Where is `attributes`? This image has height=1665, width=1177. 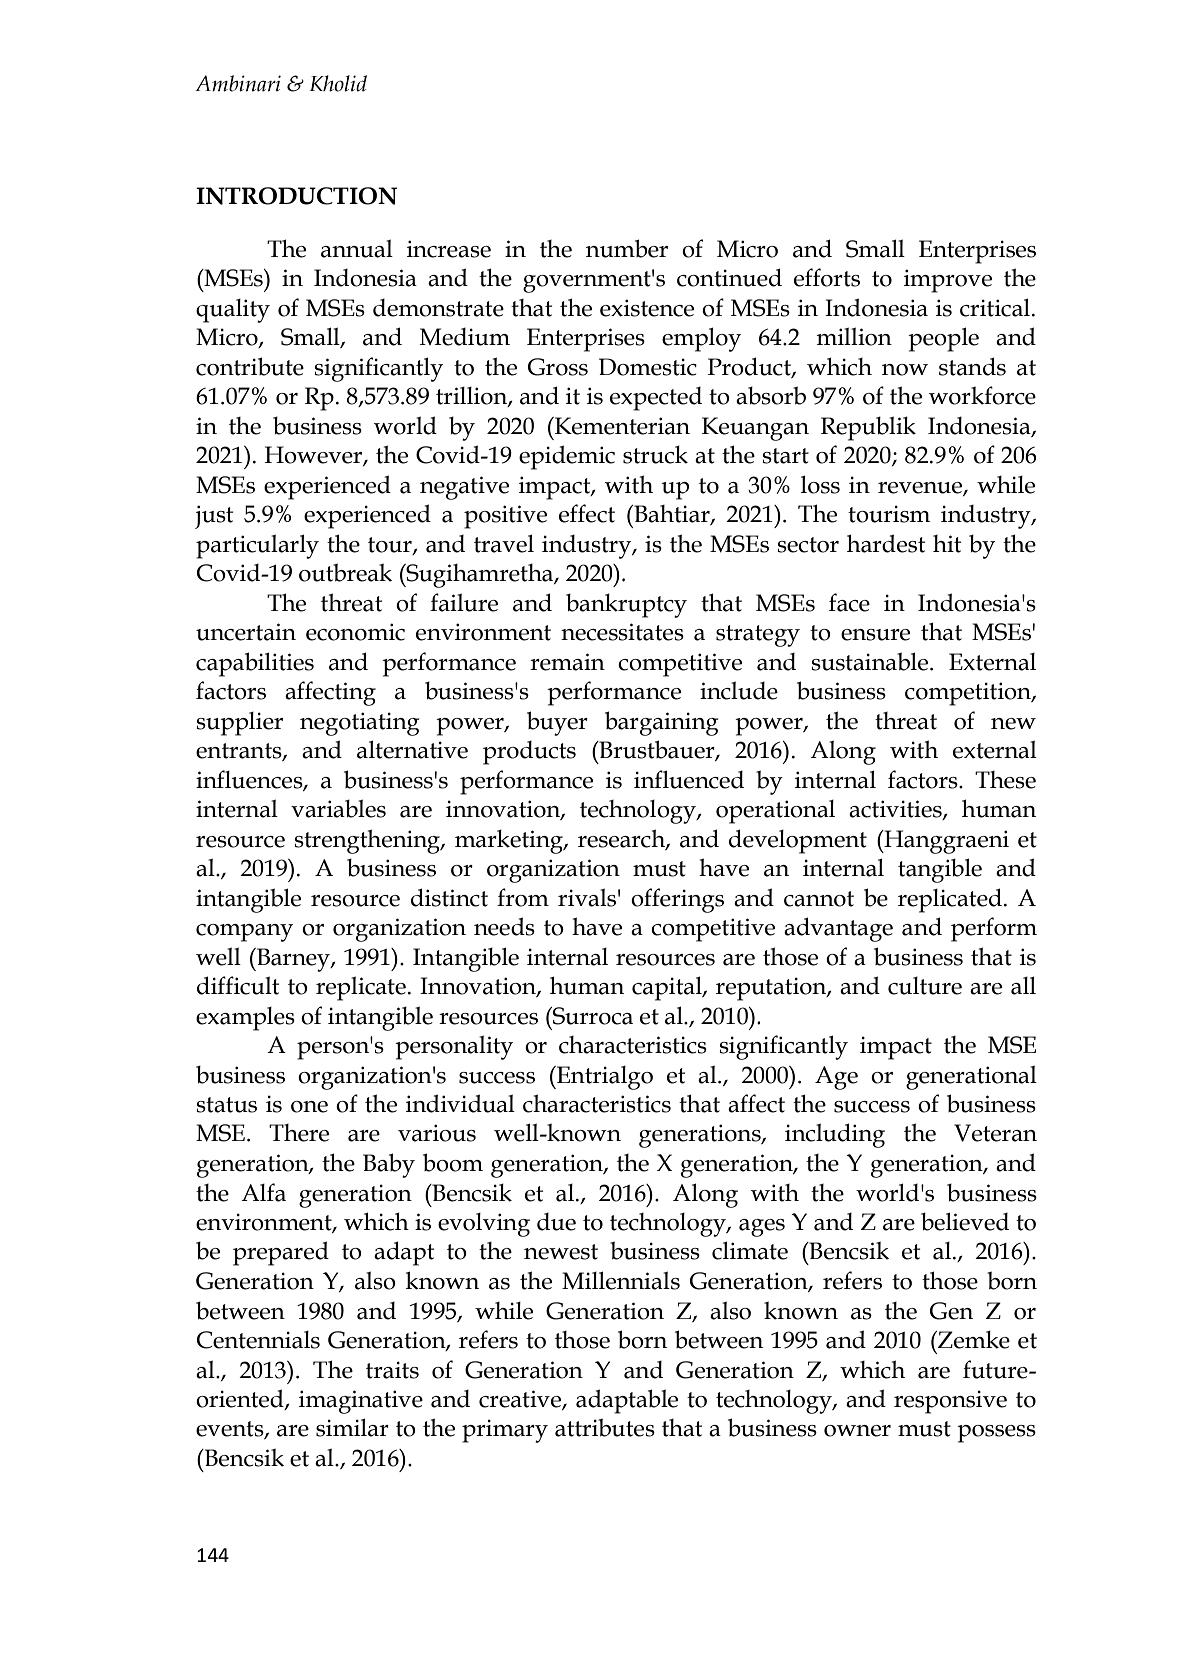
attributes is located at coordinates (605, 1427).
